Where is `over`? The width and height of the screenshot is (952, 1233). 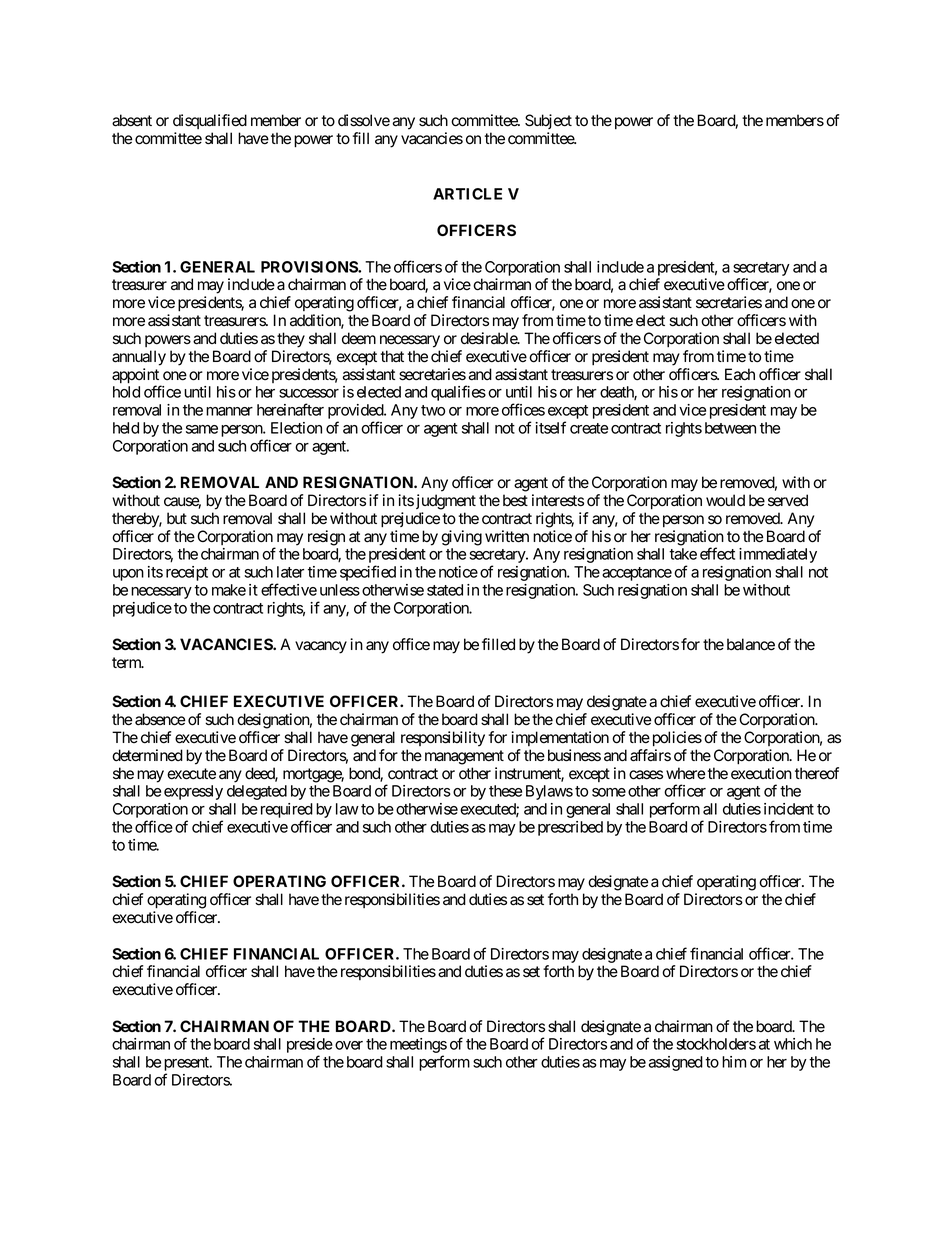 over is located at coordinates (349, 1045).
